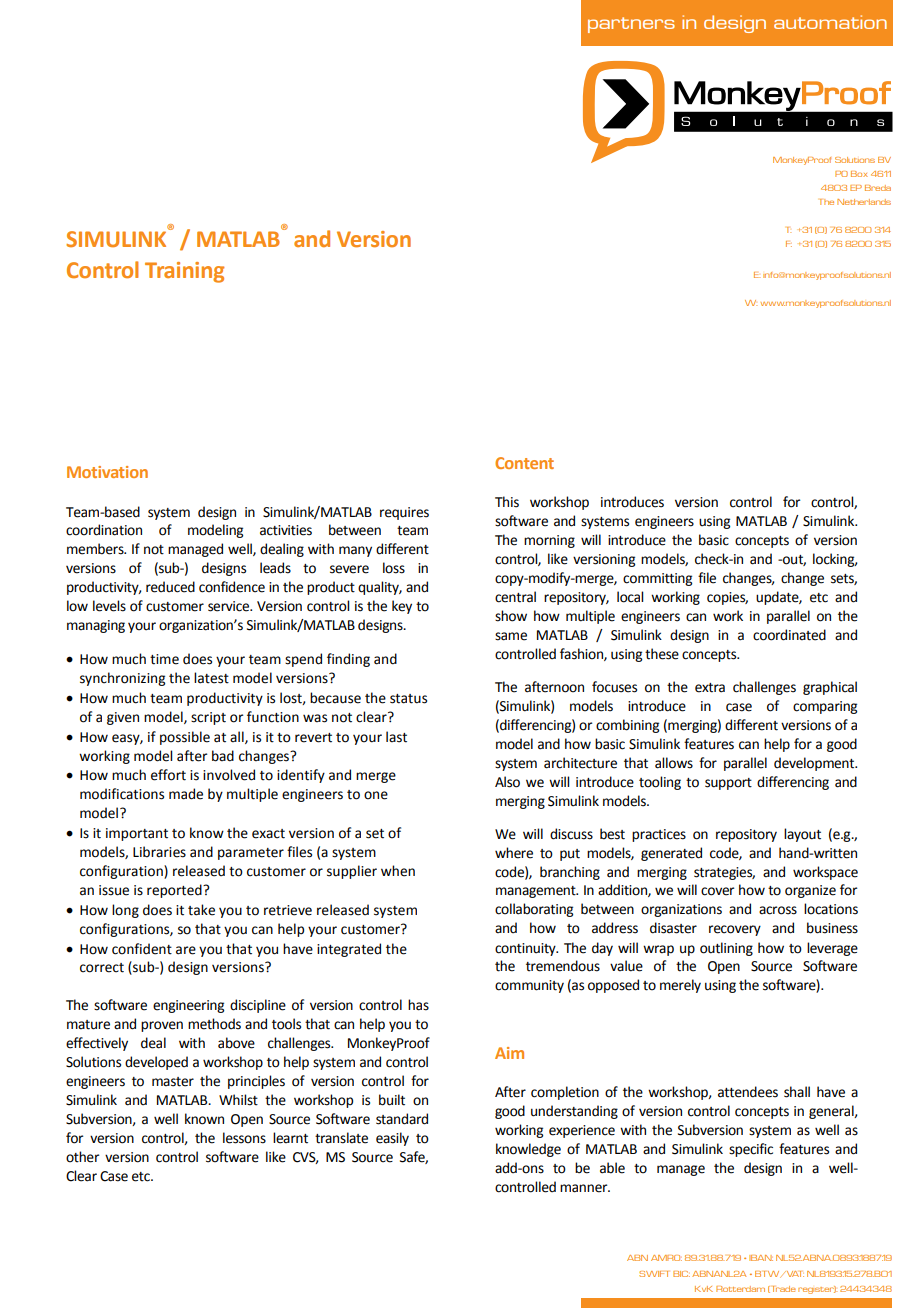 The height and width of the image is (1308, 924). I want to click on committing, so click(657, 579).
